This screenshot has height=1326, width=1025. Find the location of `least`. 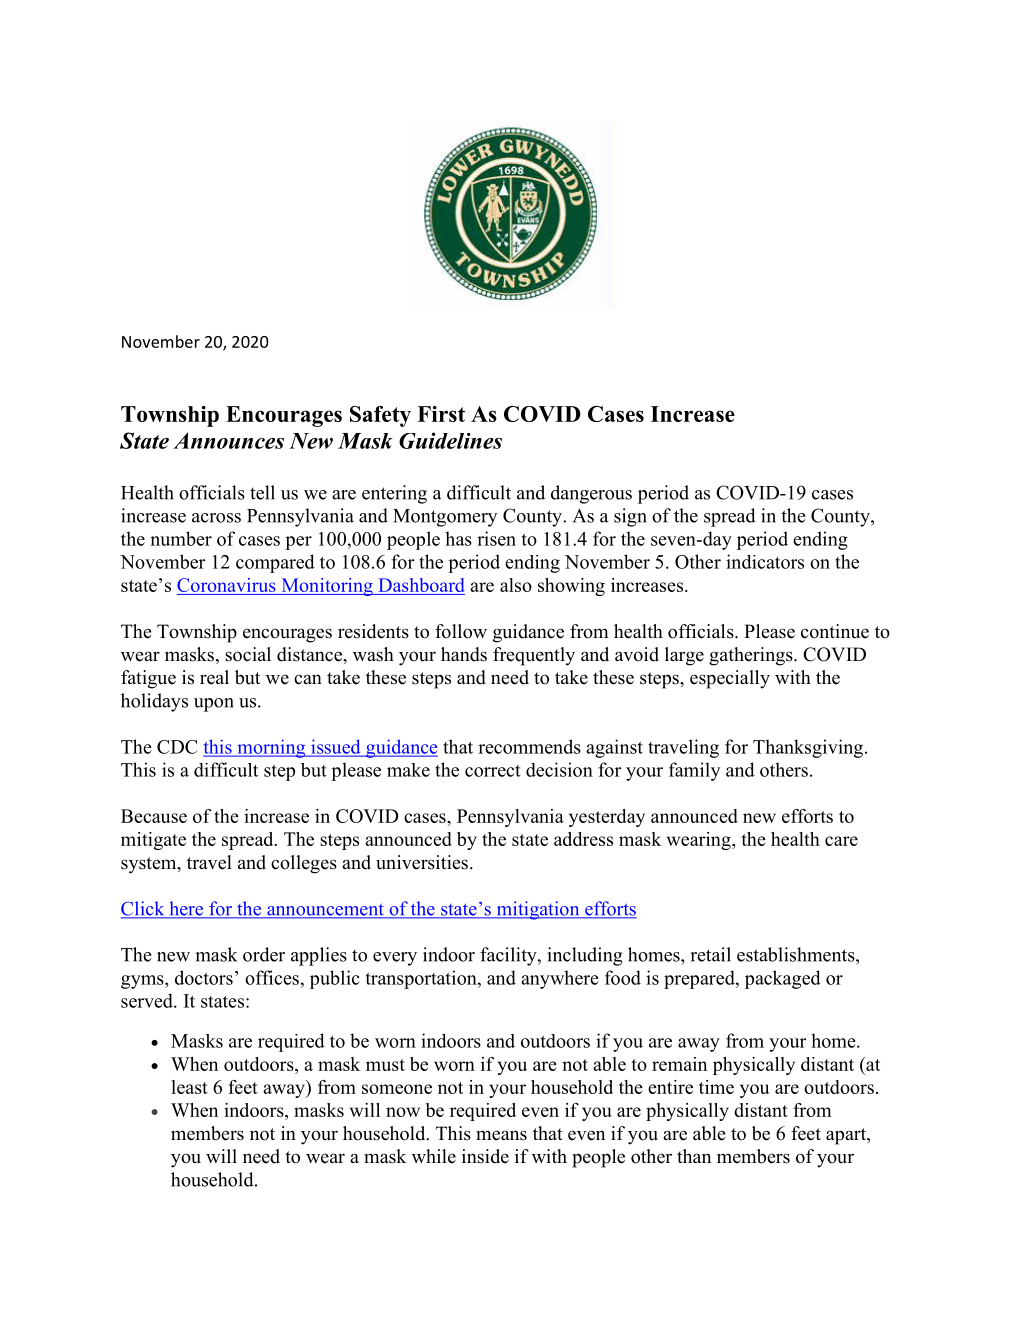

least is located at coordinates (190, 1087).
